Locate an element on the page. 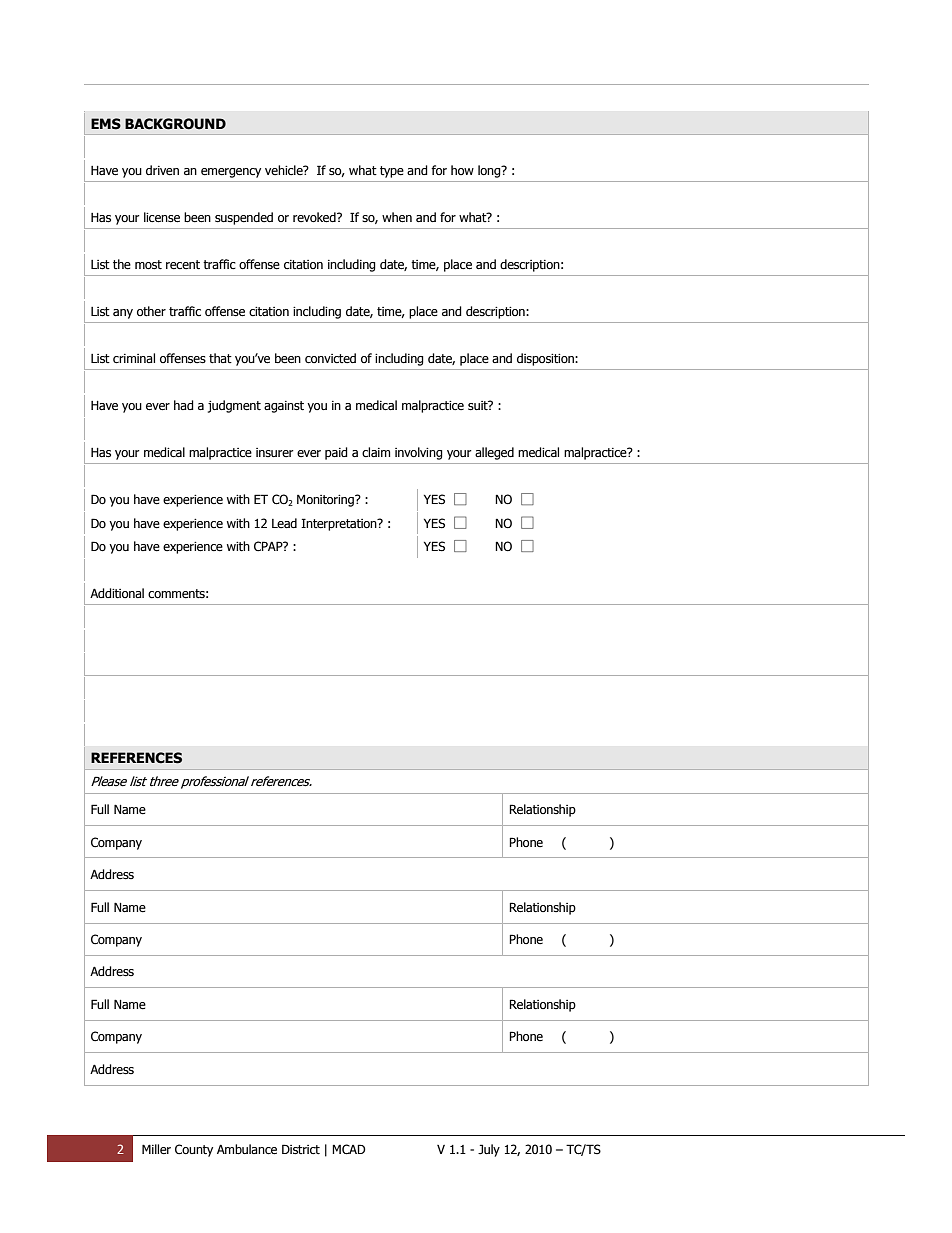 The height and width of the image is (1233, 952). how is located at coordinates (462, 170).
